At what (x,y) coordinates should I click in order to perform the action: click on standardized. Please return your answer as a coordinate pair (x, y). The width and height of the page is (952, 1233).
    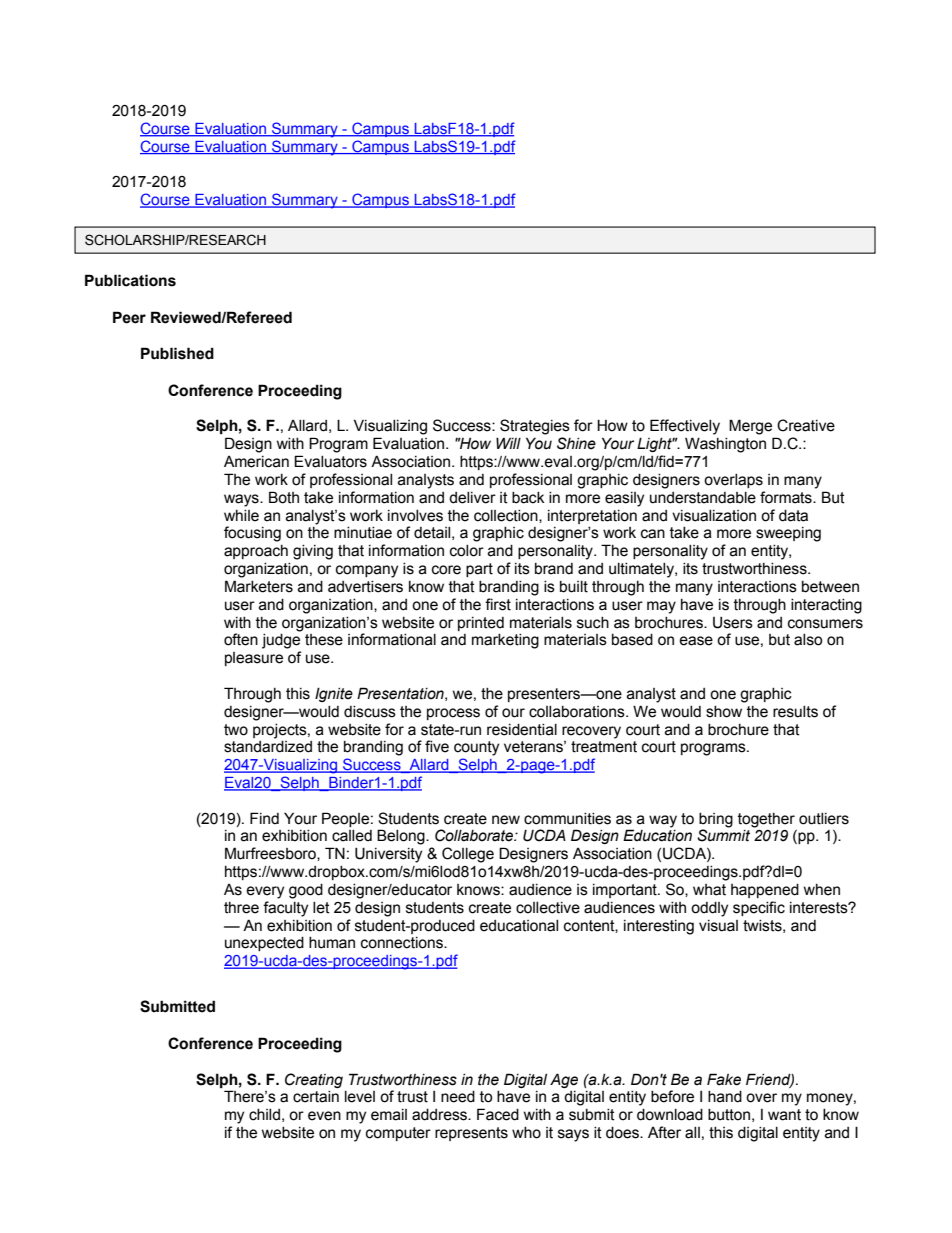
    Looking at the image, I should click on (268, 747).
